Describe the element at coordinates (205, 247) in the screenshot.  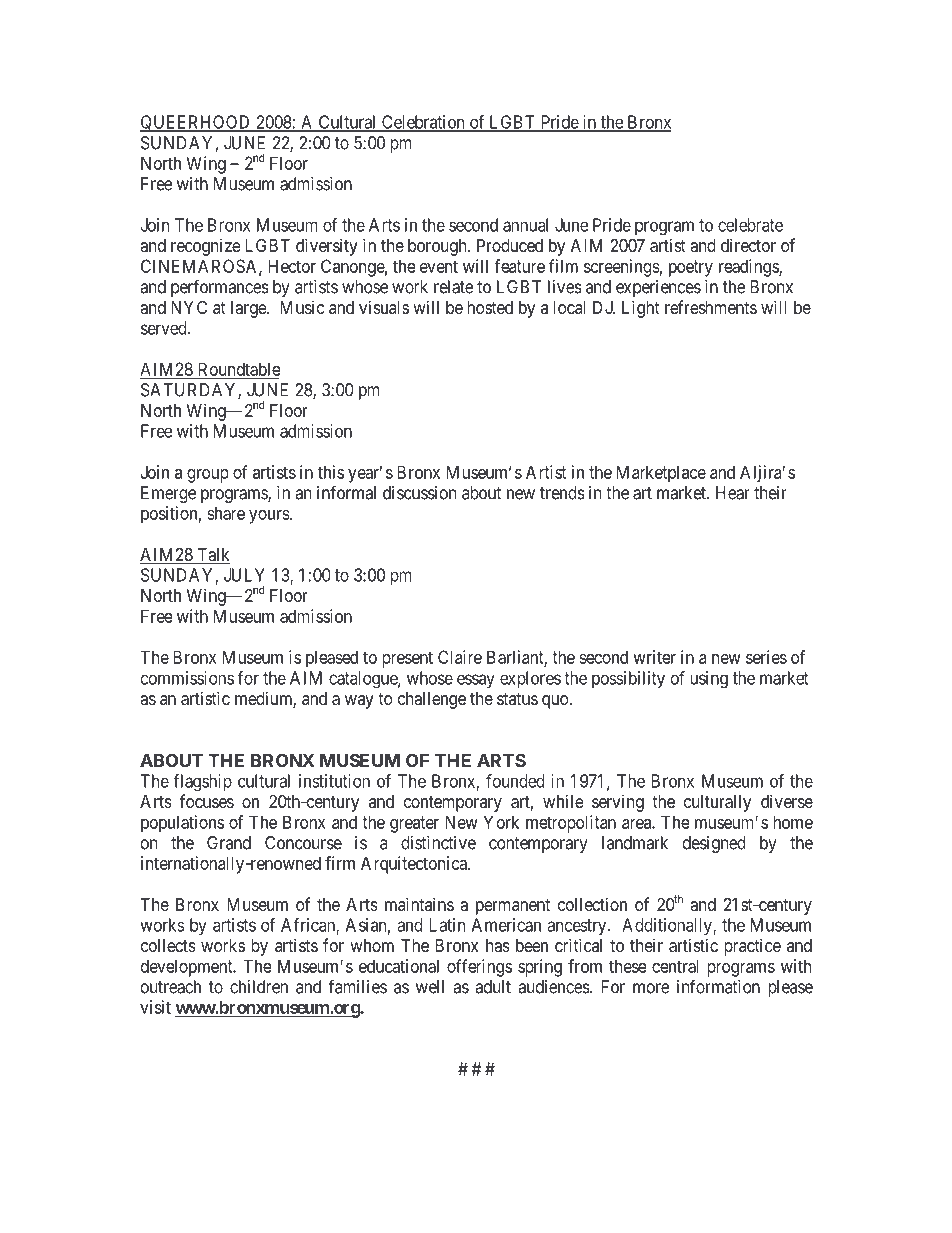
I see `recognize` at that location.
